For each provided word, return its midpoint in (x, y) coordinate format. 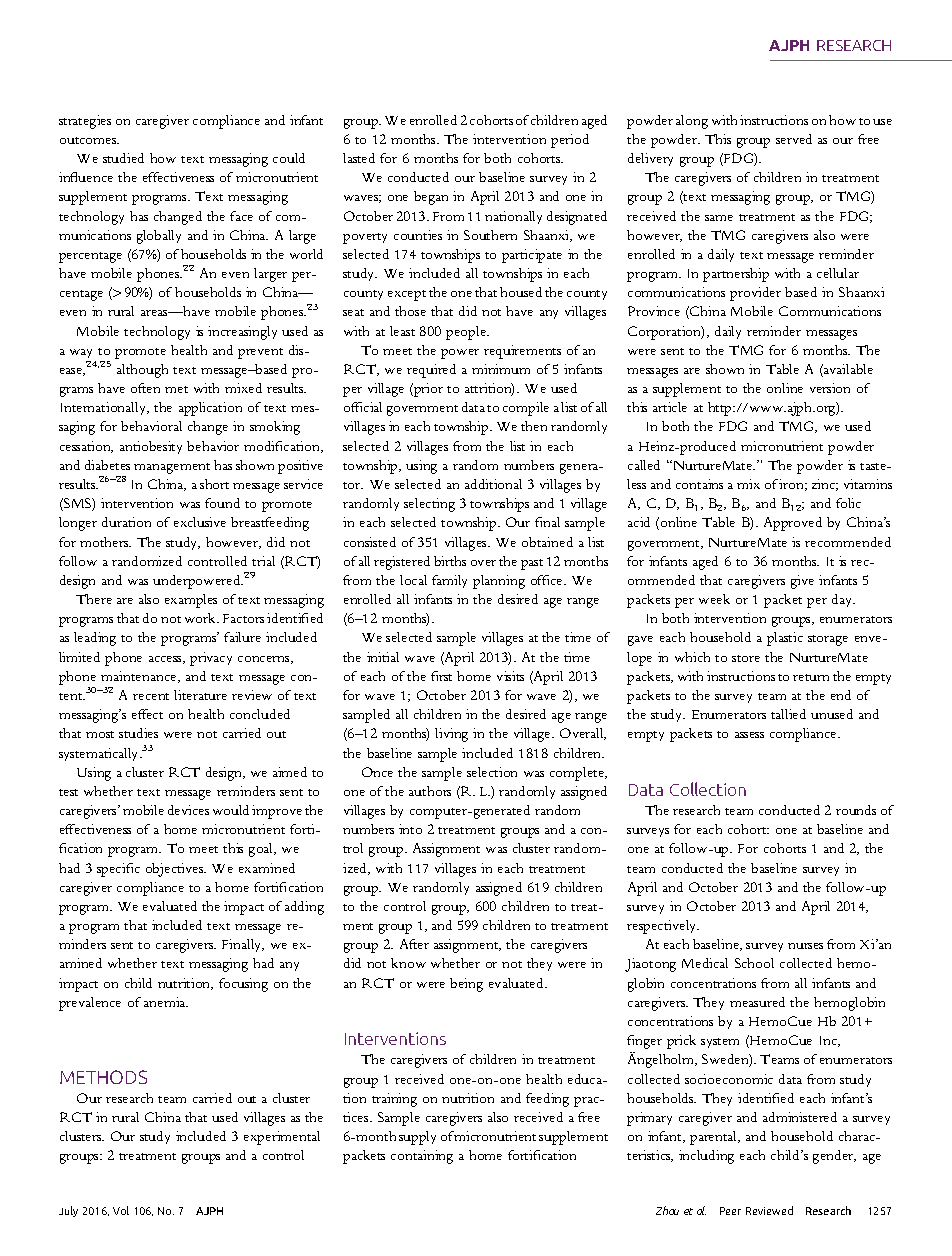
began (431, 198)
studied (123, 158)
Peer (730, 1211)
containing (422, 1157)
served (794, 139)
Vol (121, 1210)
